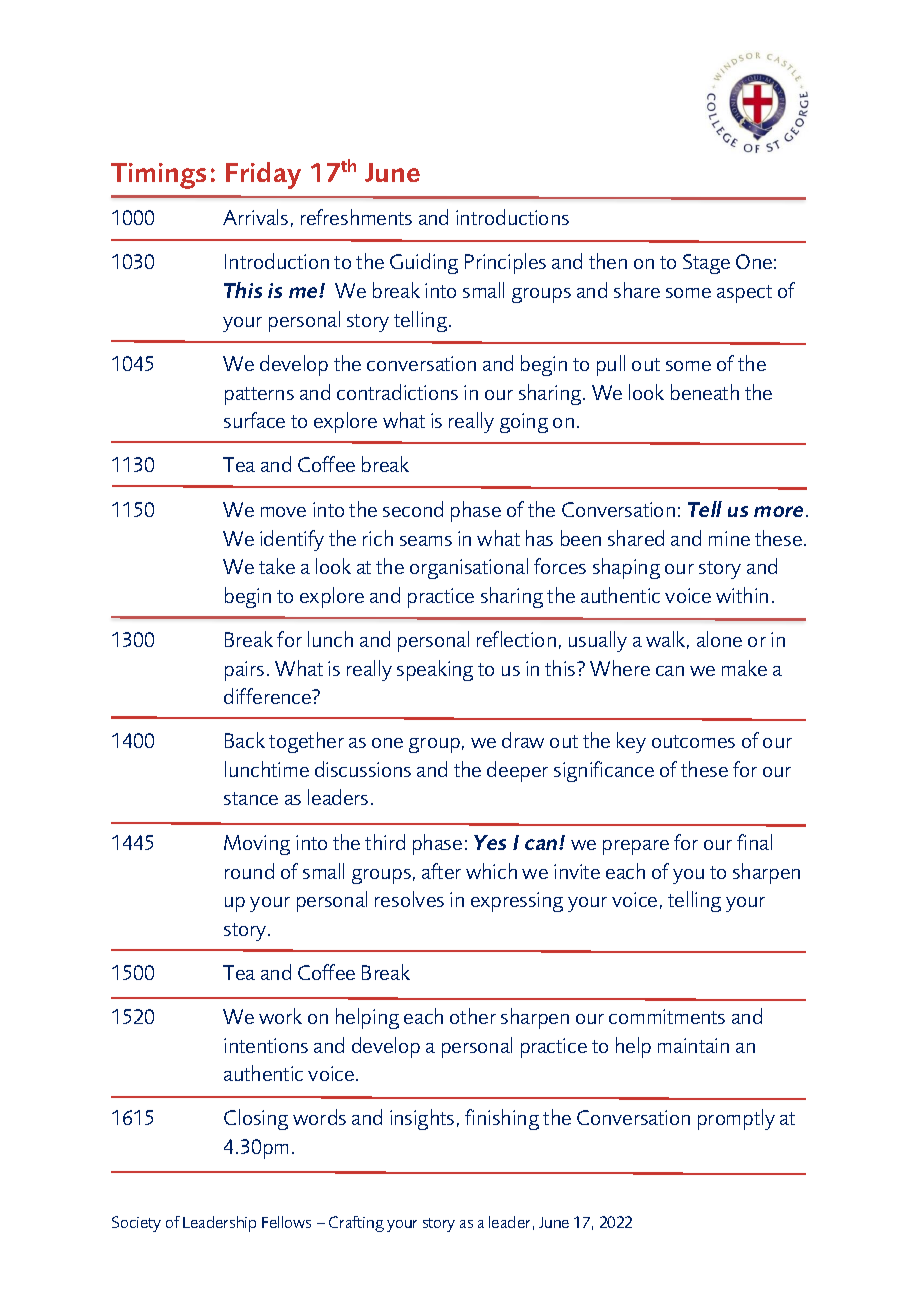  Describe the element at coordinates (441, 871) in the image. I see `after` at that location.
